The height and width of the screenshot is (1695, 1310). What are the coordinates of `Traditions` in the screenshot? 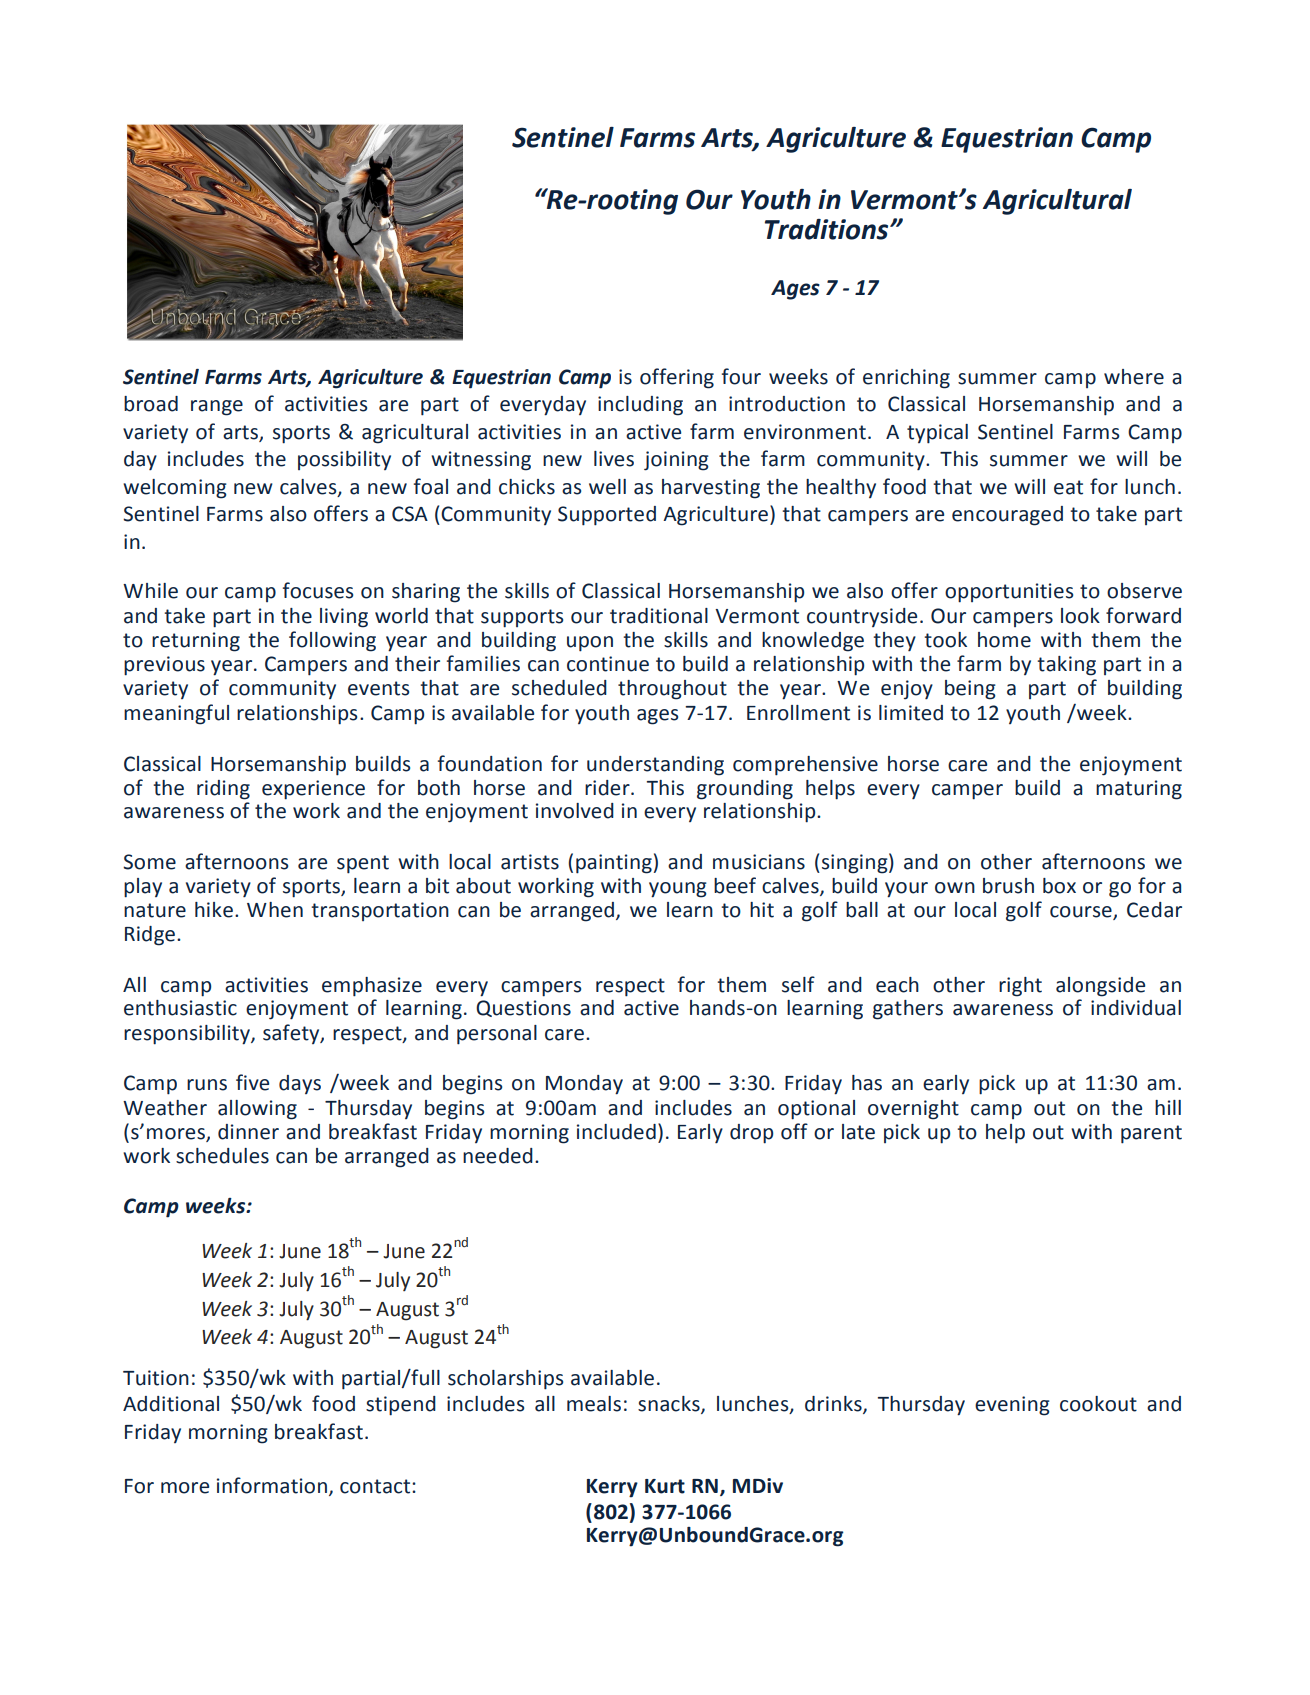 It's located at (828, 229).
